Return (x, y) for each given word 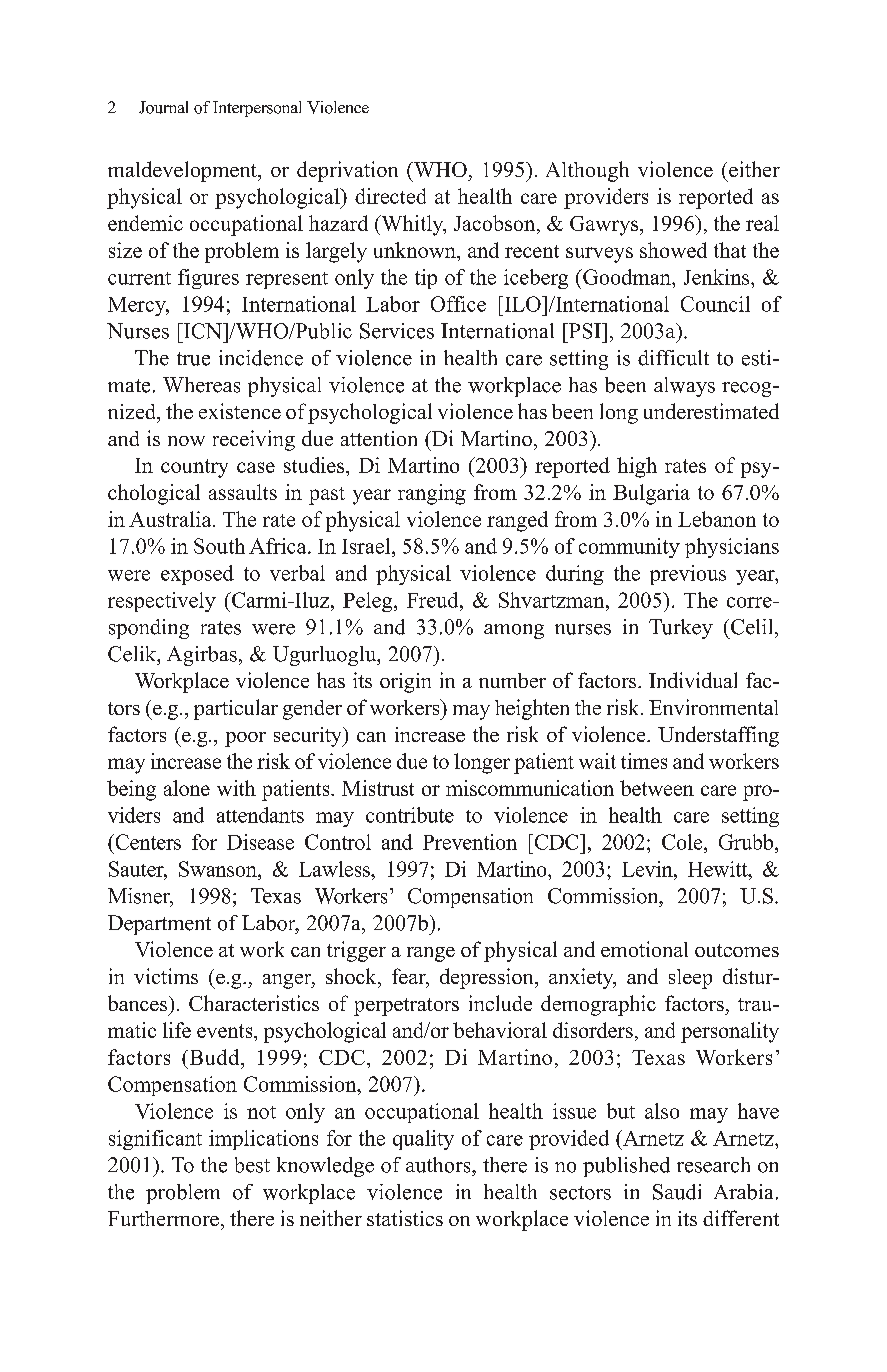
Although (587, 171)
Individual (693, 680)
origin (405, 683)
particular (236, 709)
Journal (163, 107)
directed (390, 196)
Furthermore (163, 1218)
